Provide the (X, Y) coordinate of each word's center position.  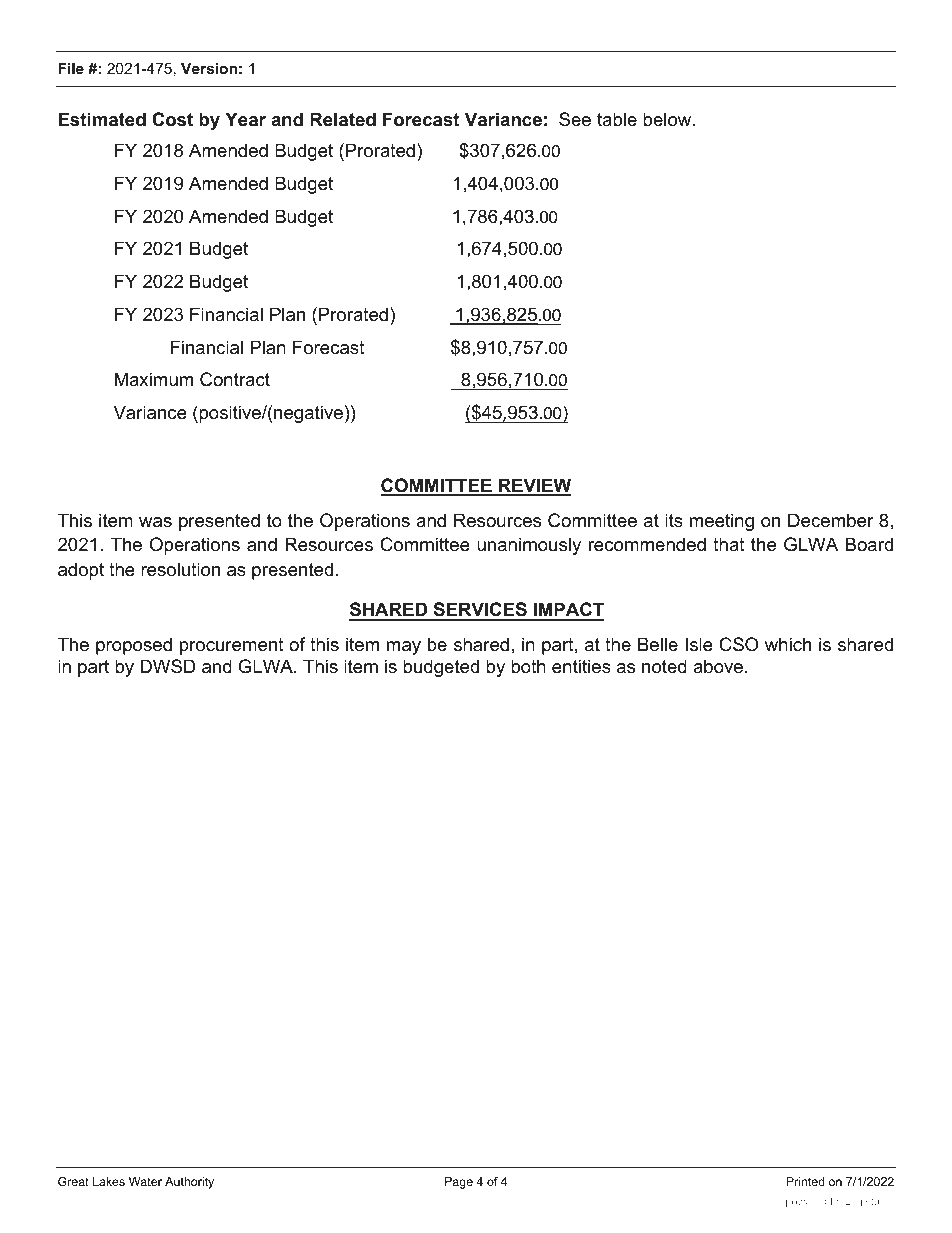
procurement (232, 646)
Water (145, 1181)
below (668, 119)
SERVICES (480, 611)
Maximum (154, 379)
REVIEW (534, 486)
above (719, 666)
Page (459, 1183)
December (831, 520)
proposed (134, 646)
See (575, 119)
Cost (172, 119)
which (788, 644)
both (528, 666)
